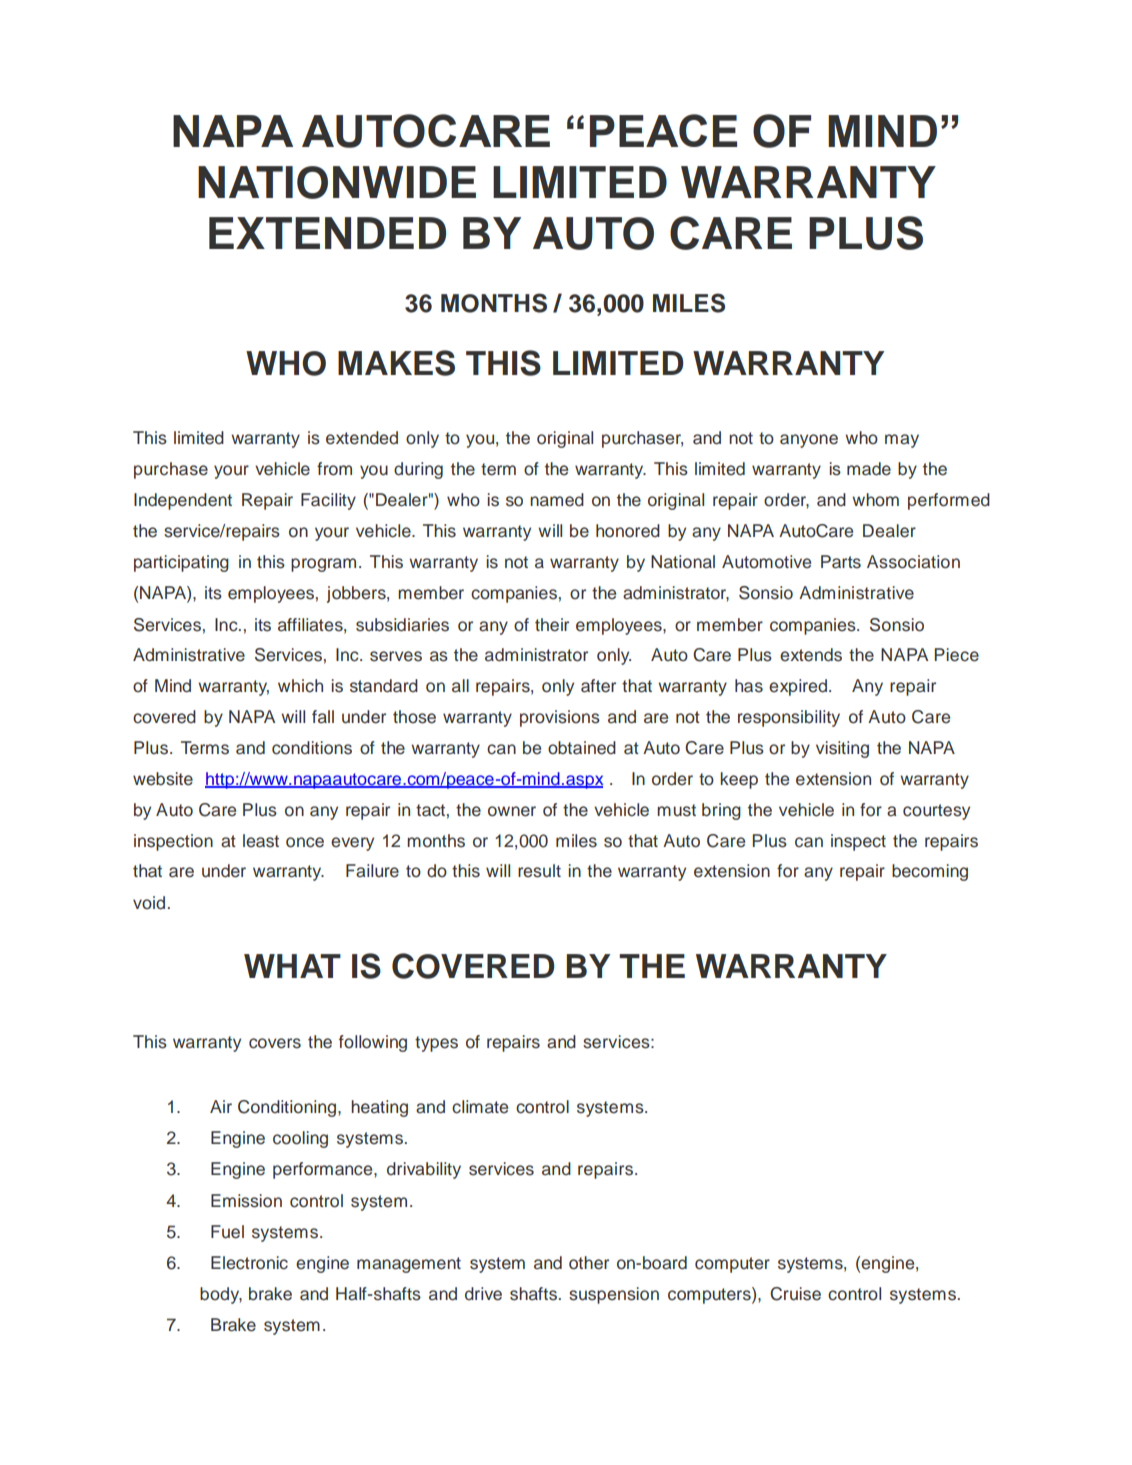  What do you see at coordinates (902, 441) in the screenshot?
I see `may` at bounding box center [902, 441].
